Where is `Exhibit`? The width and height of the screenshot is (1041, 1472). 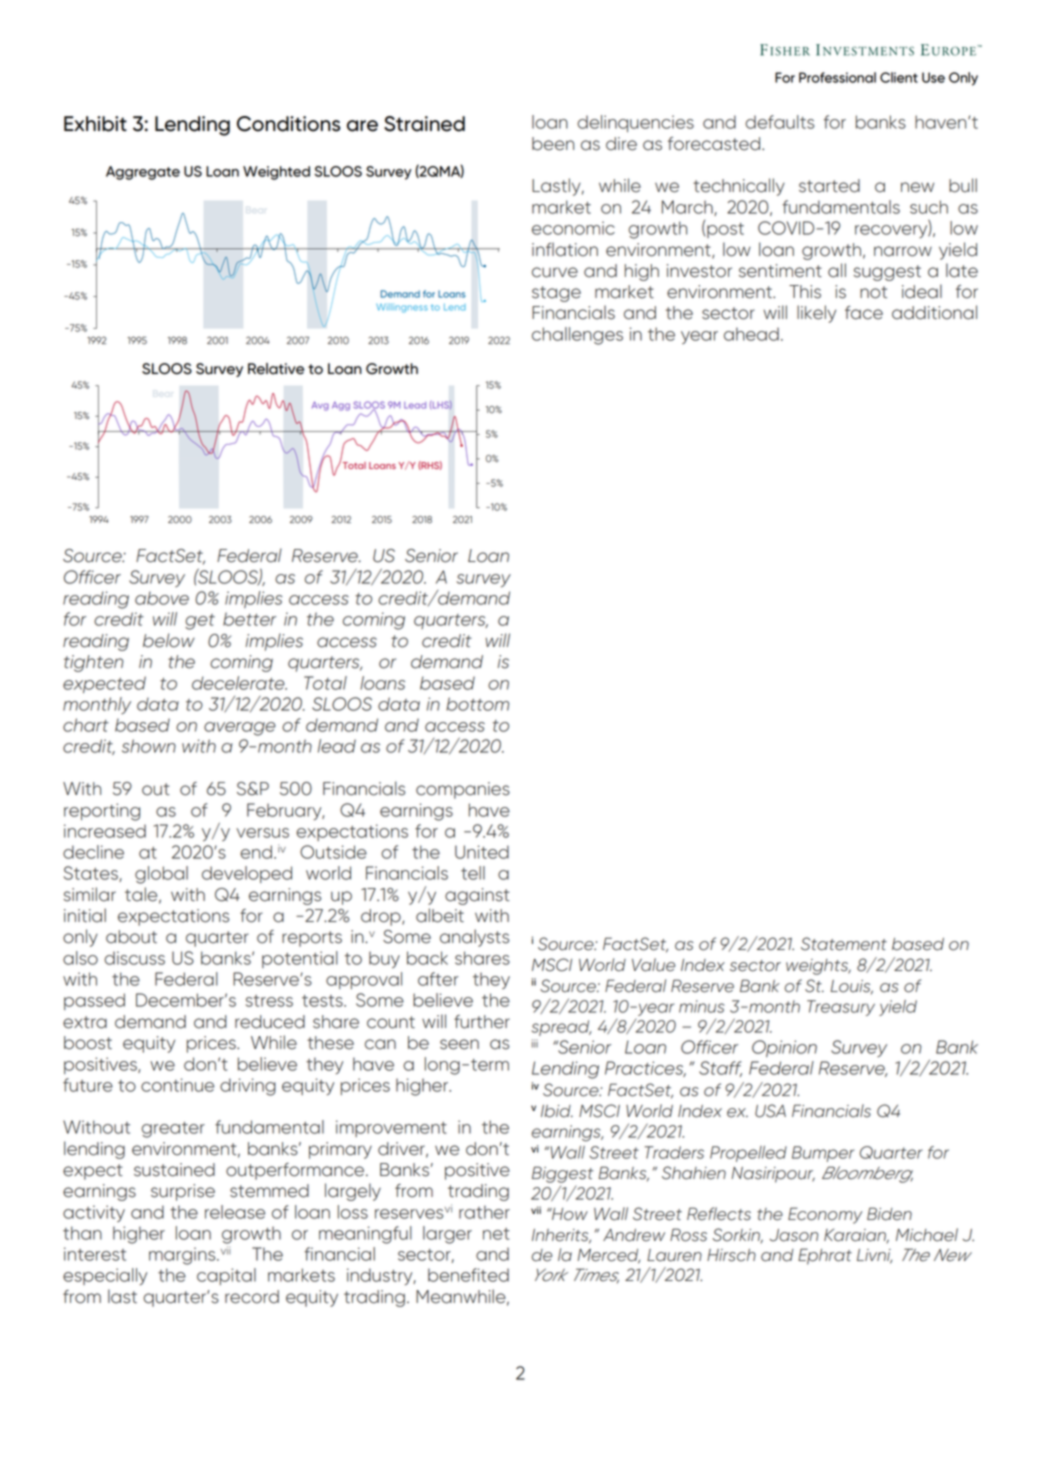 Exhibit is located at coordinates (95, 124).
